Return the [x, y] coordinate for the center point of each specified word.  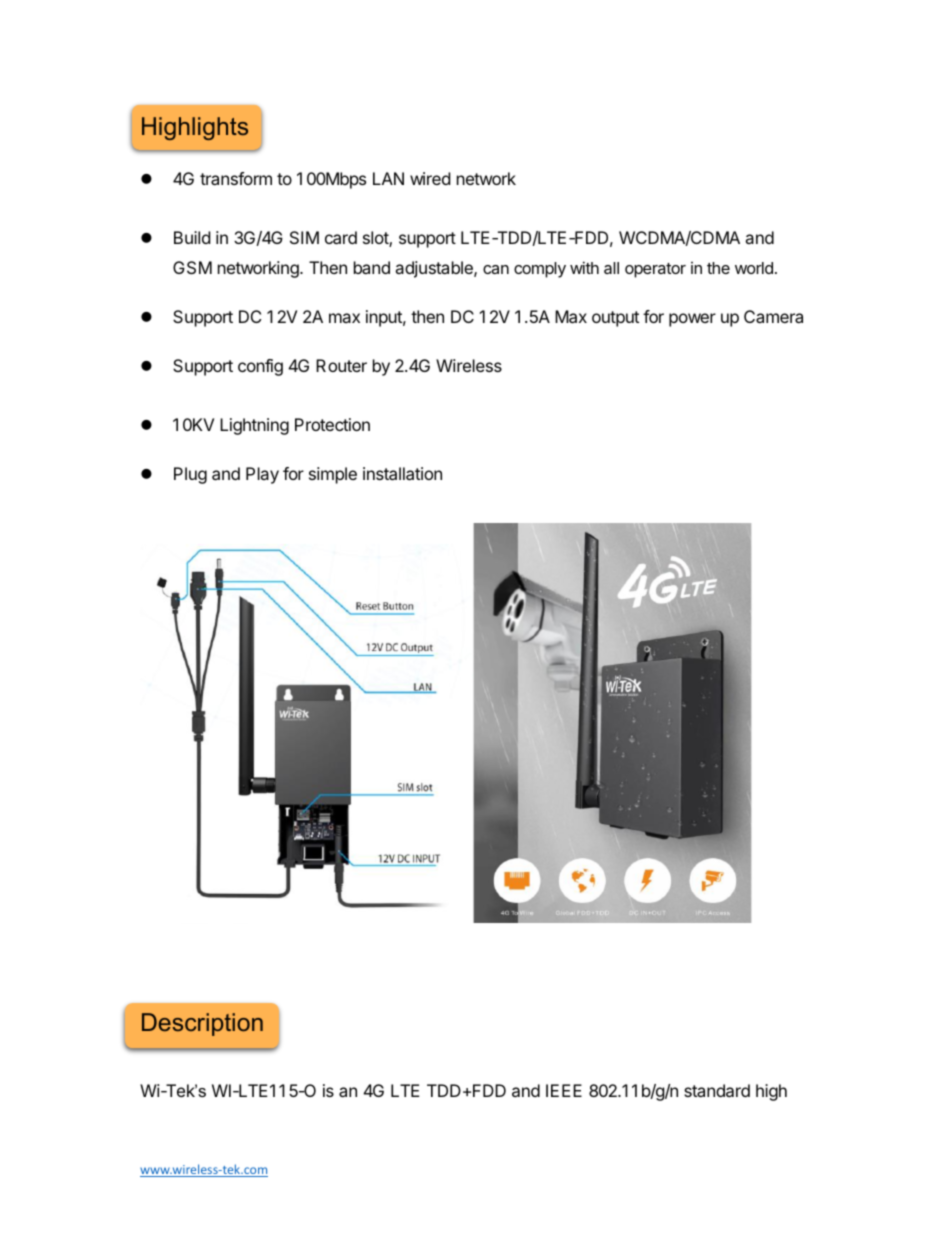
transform [236, 178]
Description [202, 1024]
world [754, 268]
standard [717, 1090]
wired [430, 178]
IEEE [564, 1090]
